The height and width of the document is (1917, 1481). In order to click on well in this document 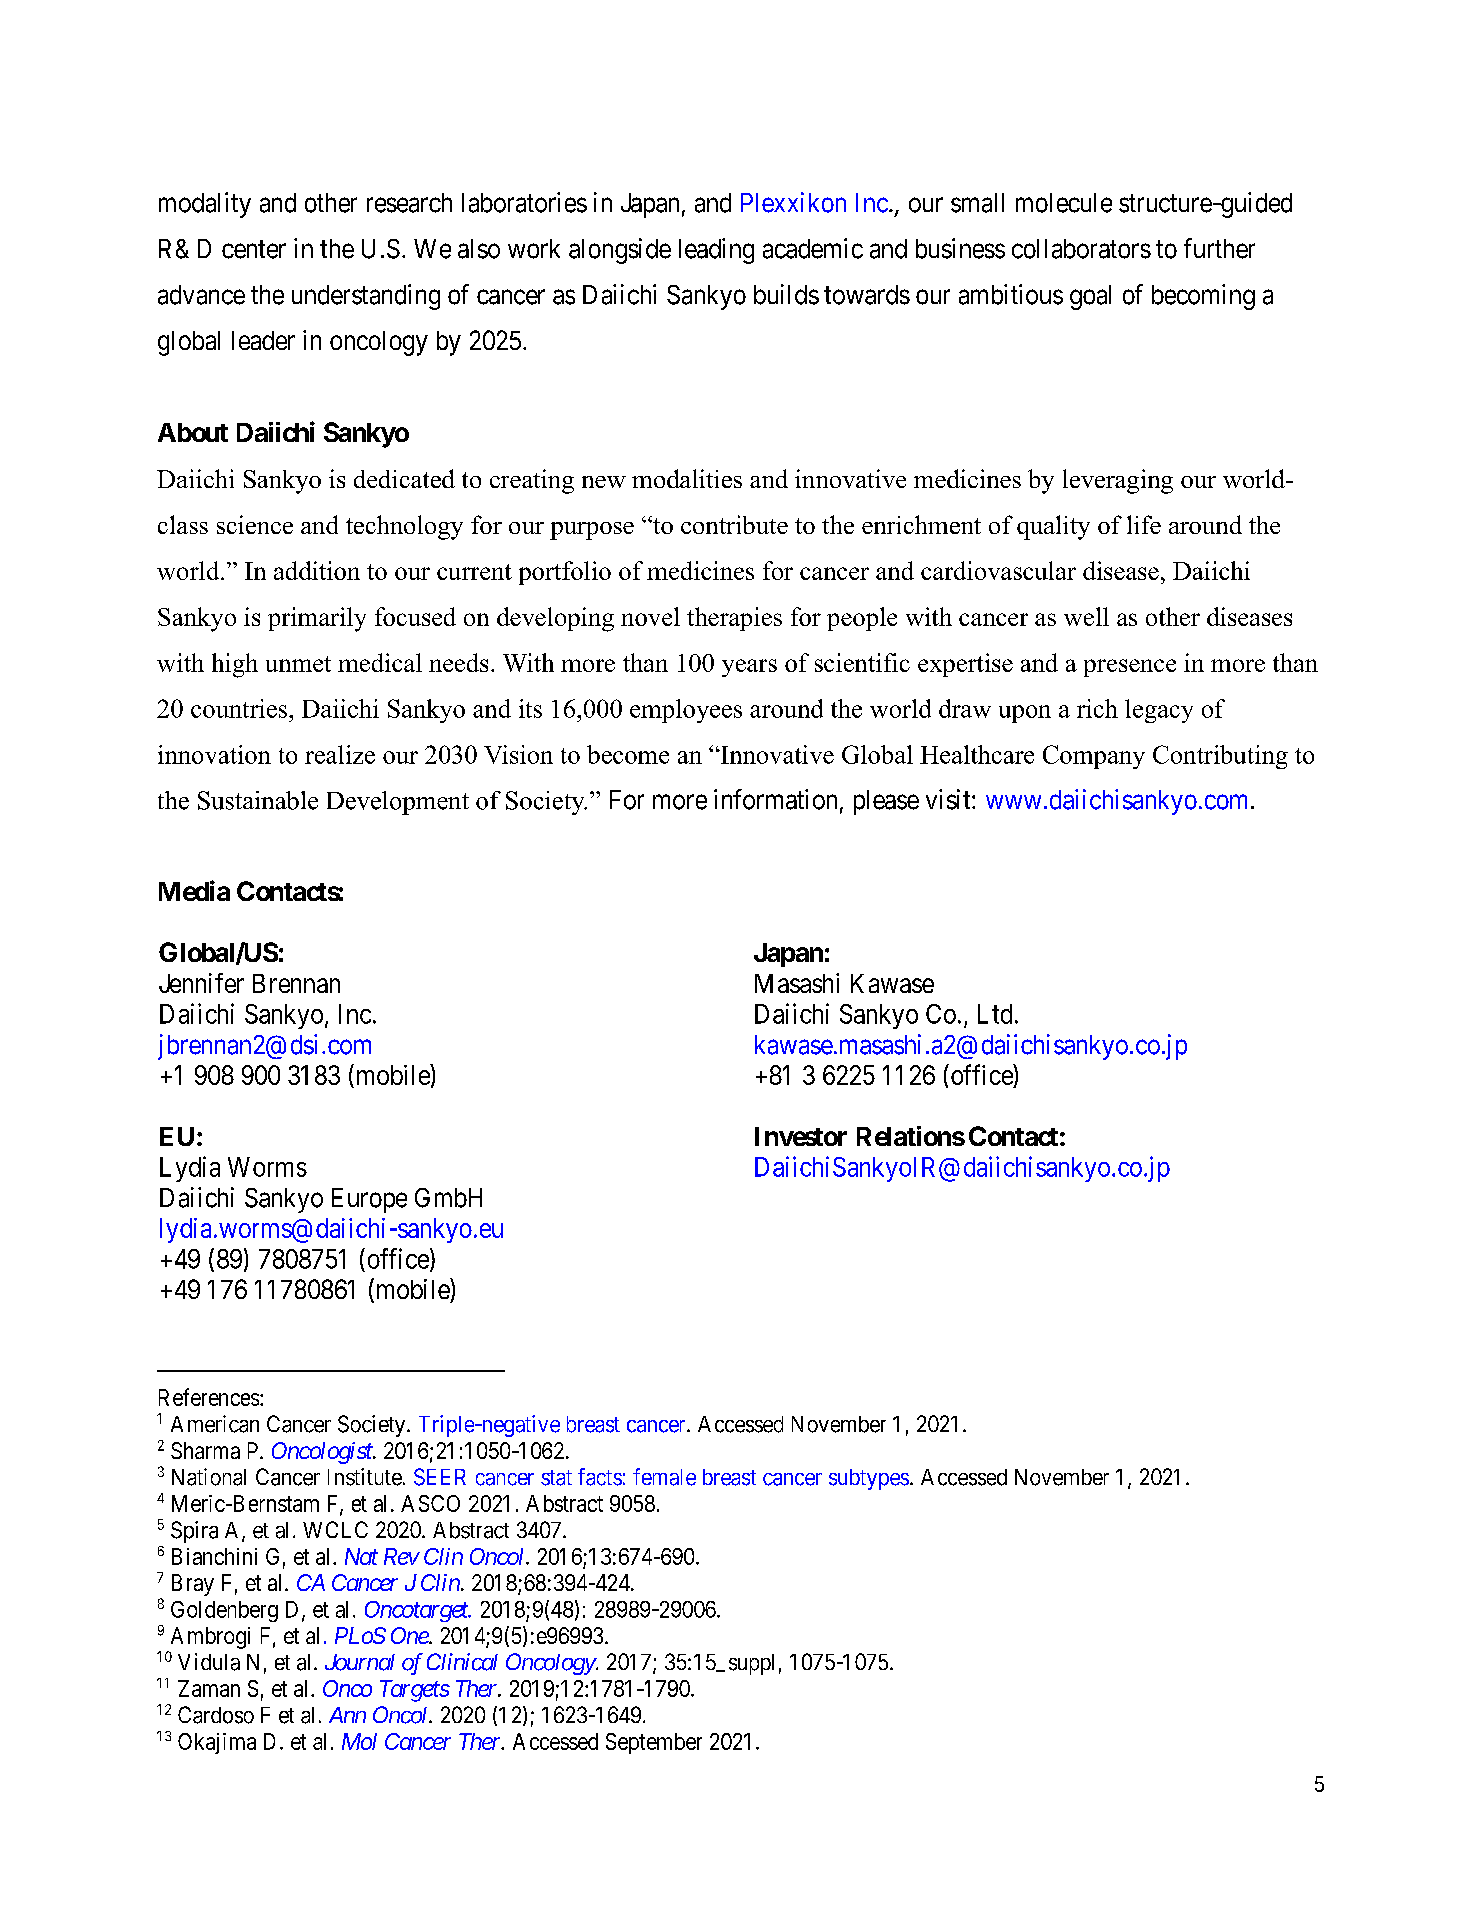, I will do `click(1086, 616)`.
